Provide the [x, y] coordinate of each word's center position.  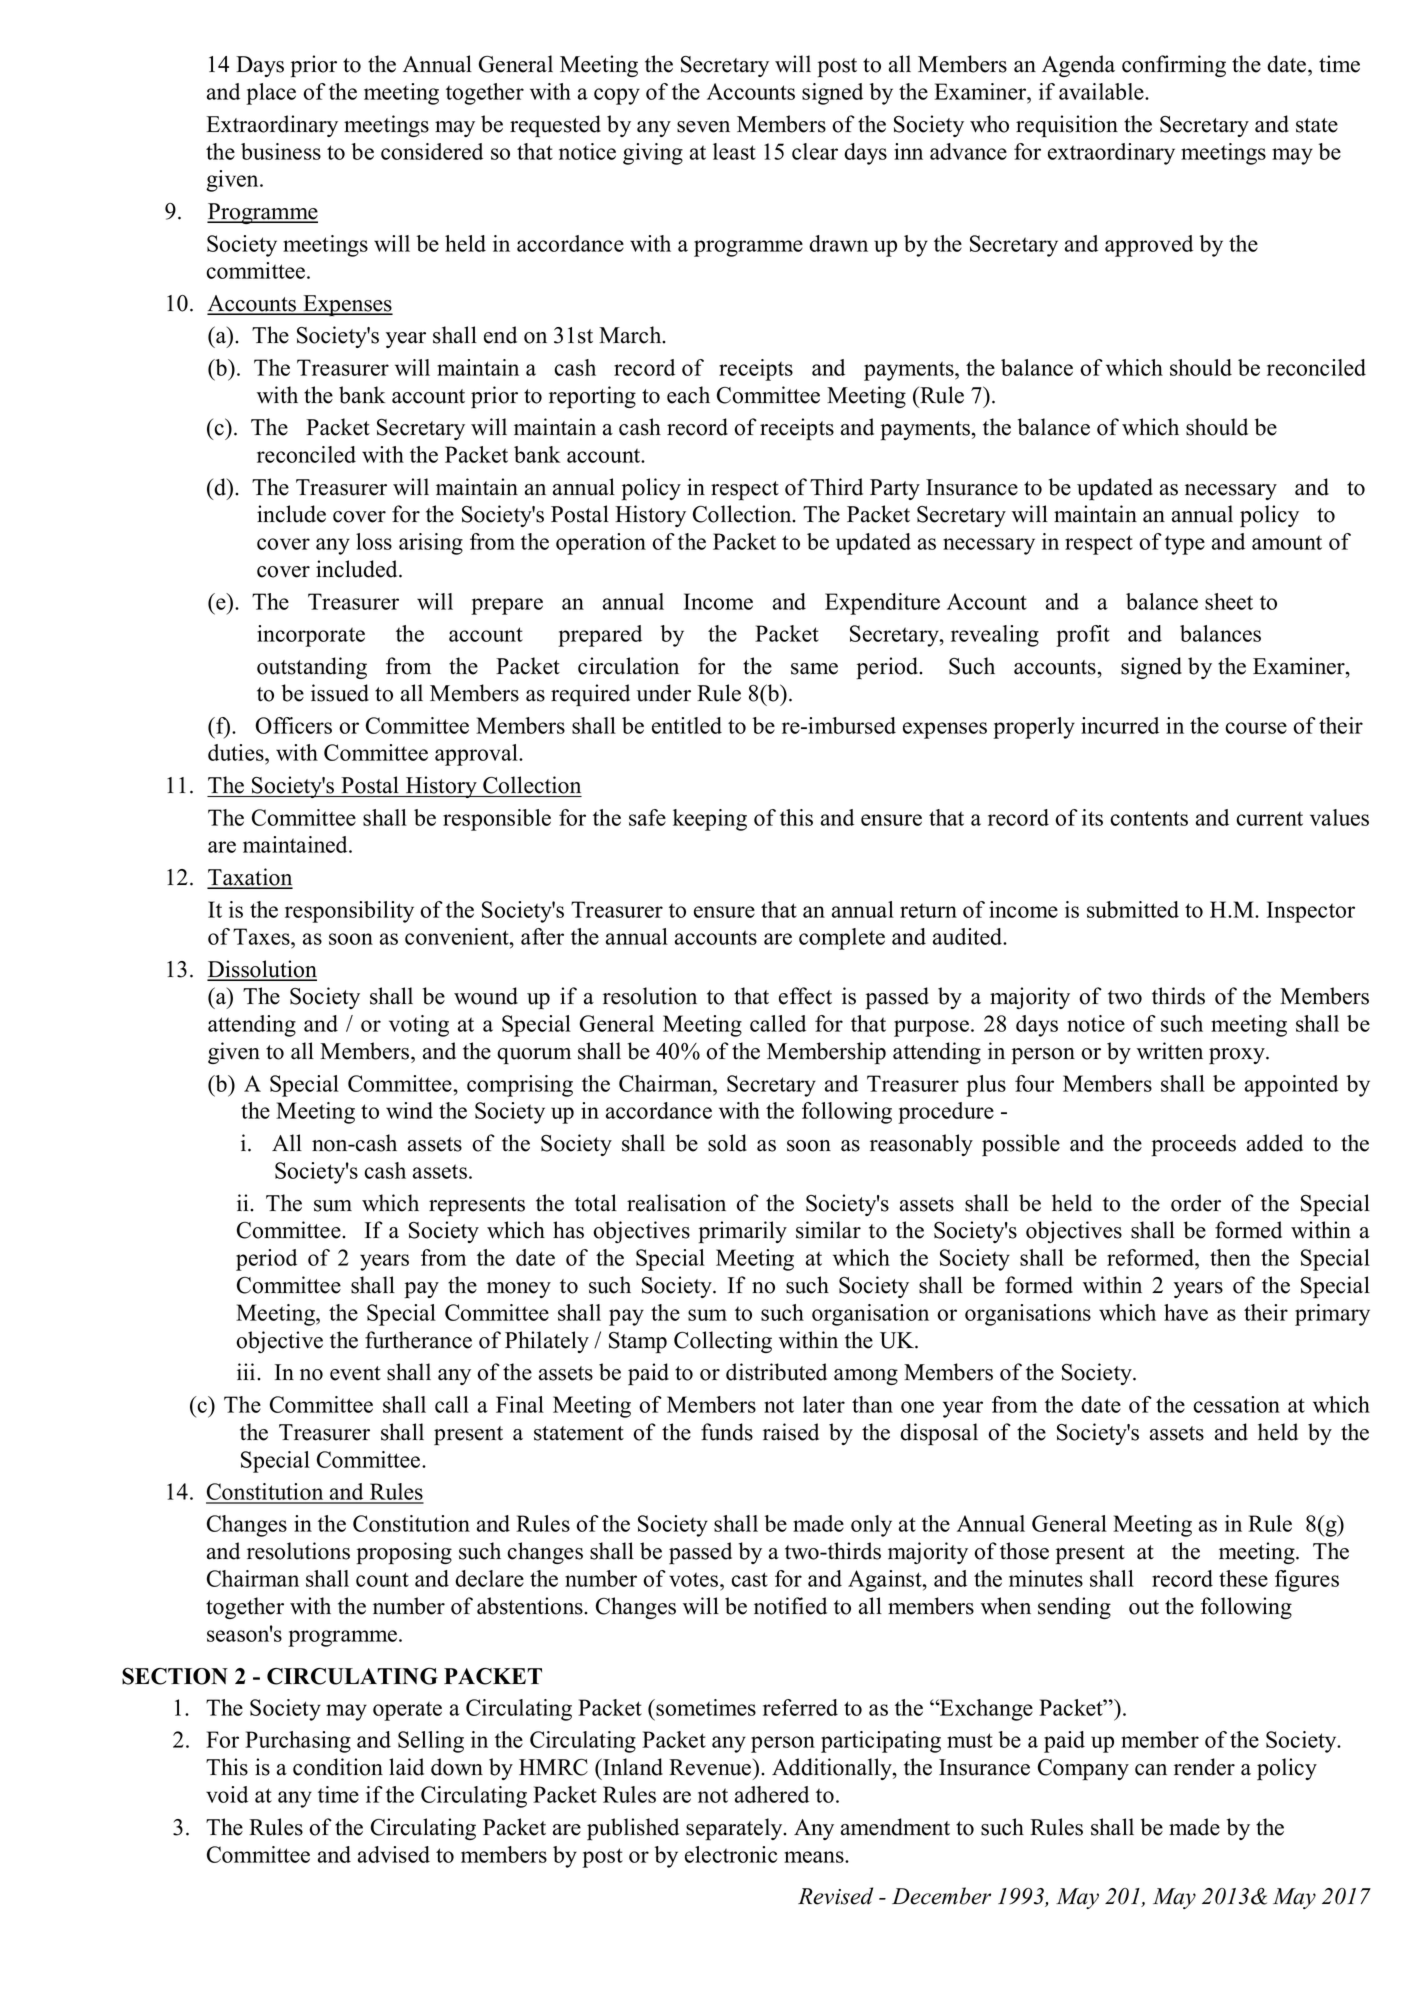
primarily [743, 1232]
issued [340, 693]
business [281, 151]
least [734, 151]
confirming [1174, 66]
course [1256, 728]
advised [394, 1854]
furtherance [418, 1340]
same [814, 669]
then [1230, 1257]
